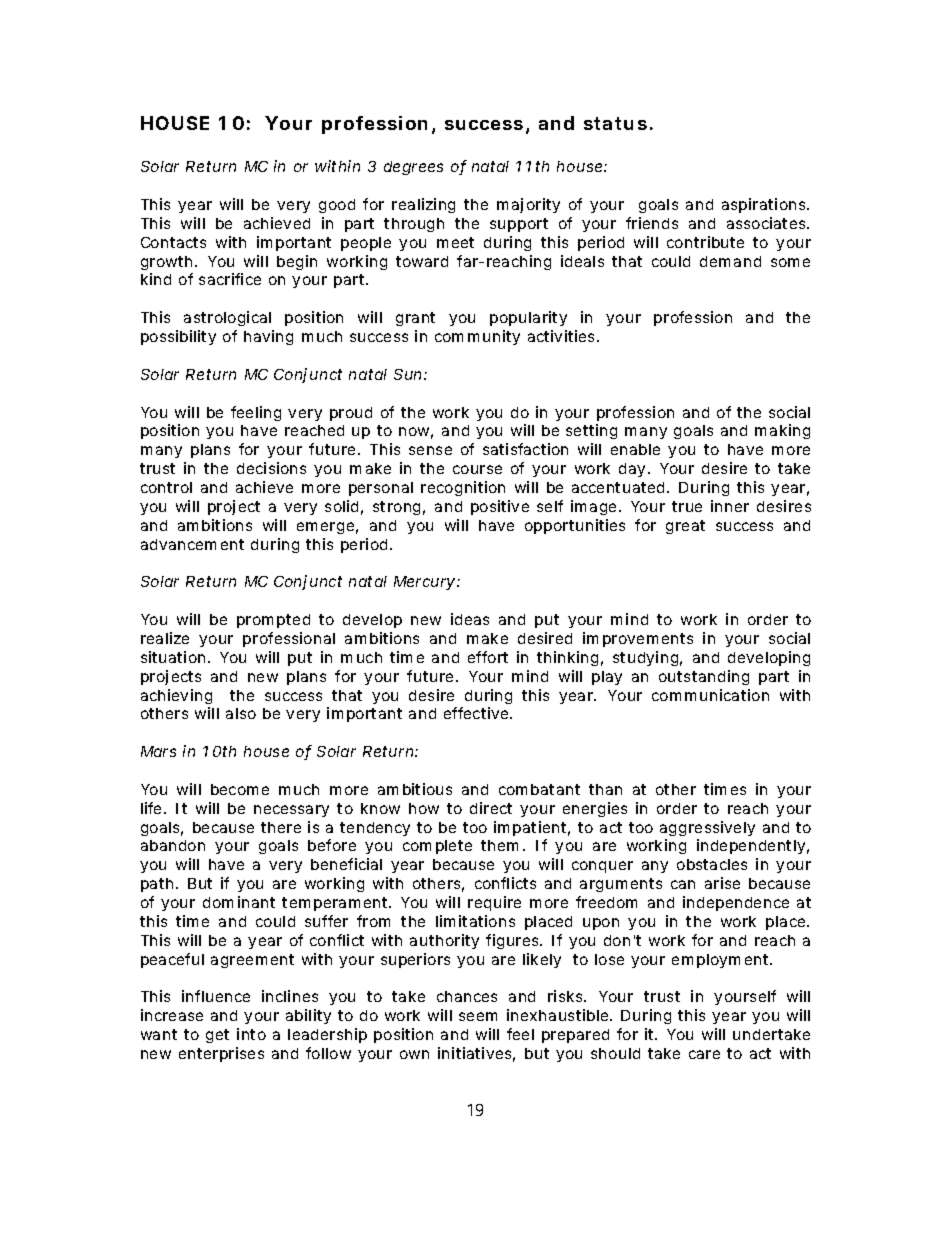 The width and height of the screenshot is (952, 1233). What do you see at coordinates (413, 168) in the screenshot?
I see `degrees` at bounding box center [413, 168].
